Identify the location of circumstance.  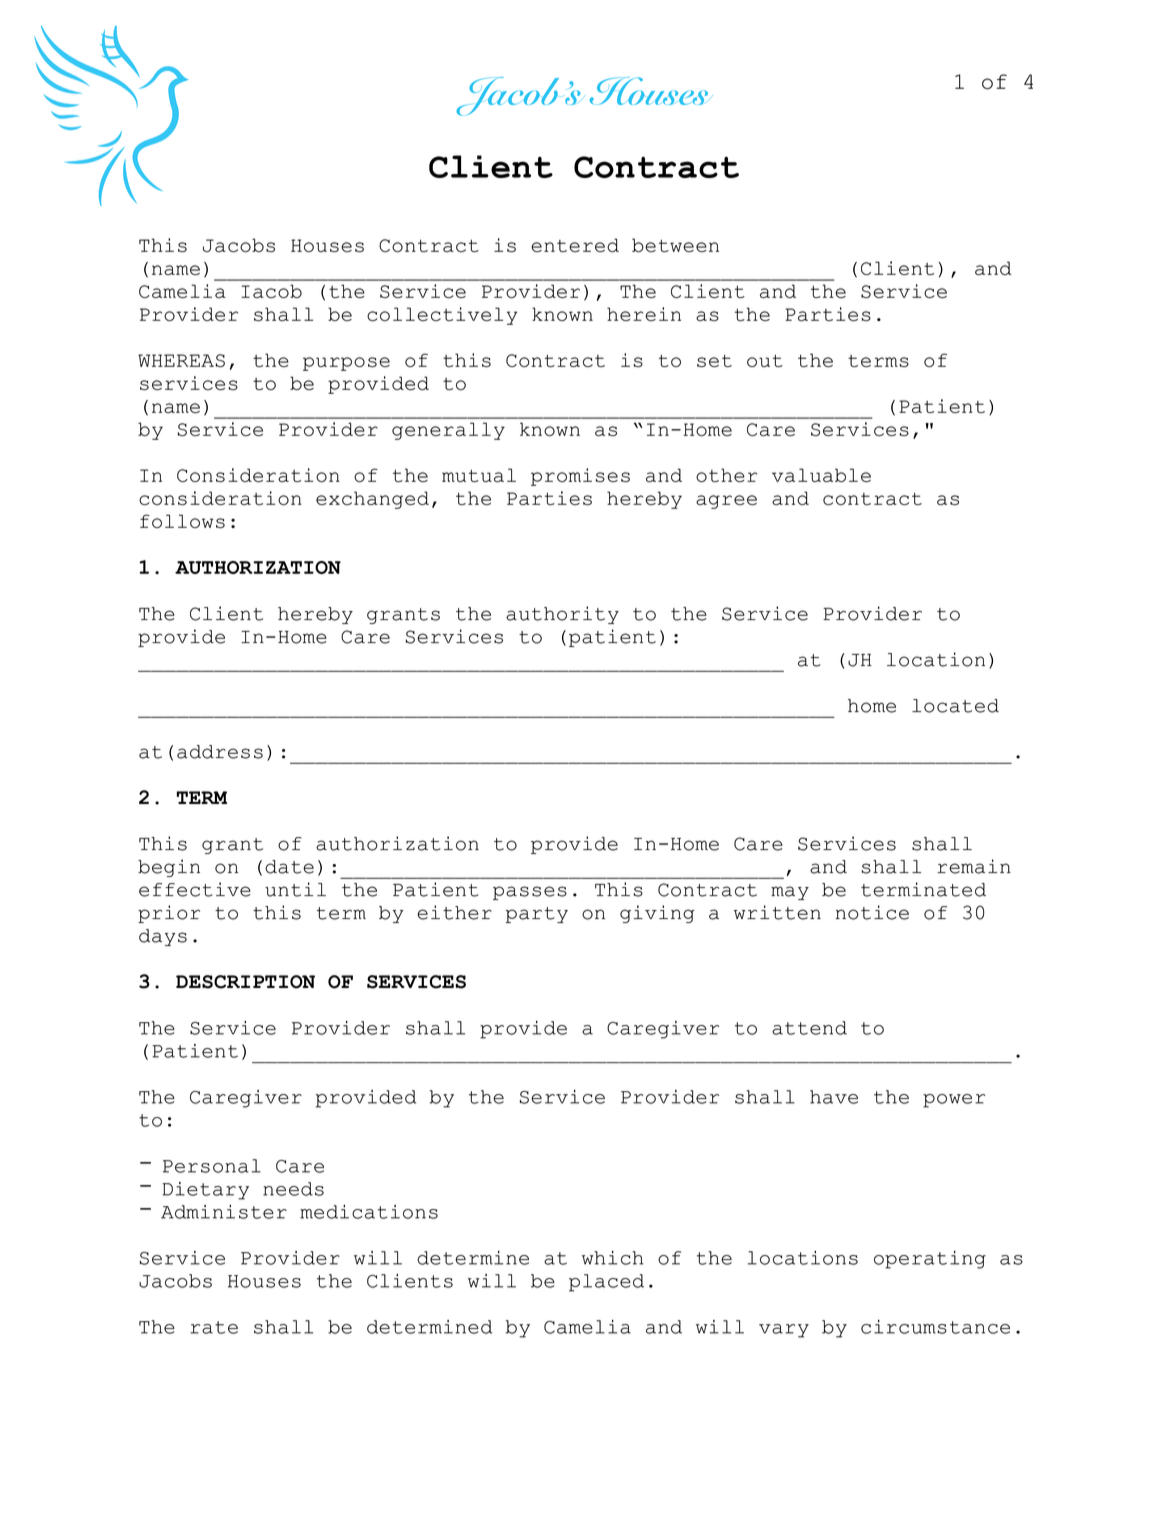
(935, 1327).
